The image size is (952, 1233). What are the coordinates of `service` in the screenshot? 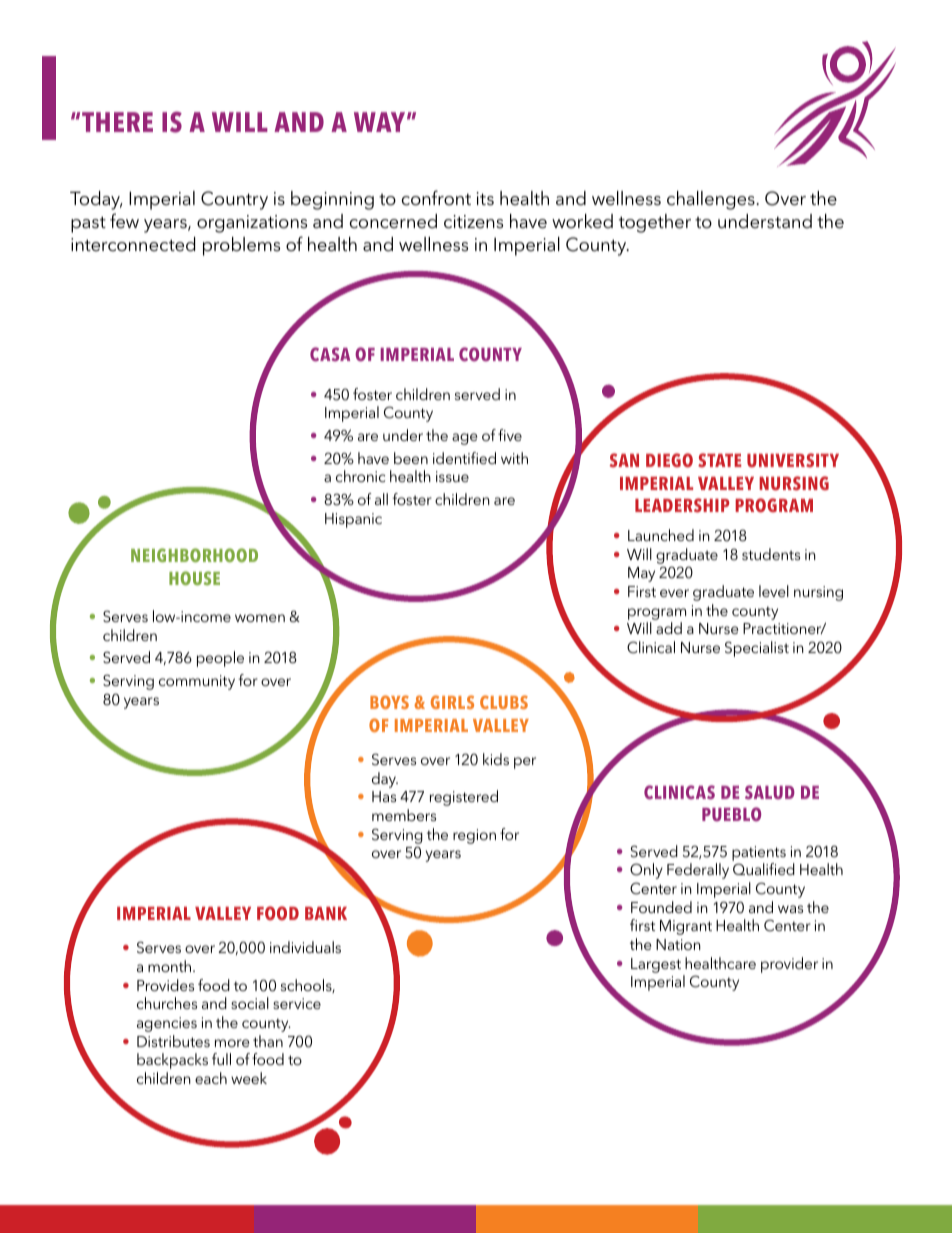 It's located at (297, 1003).
